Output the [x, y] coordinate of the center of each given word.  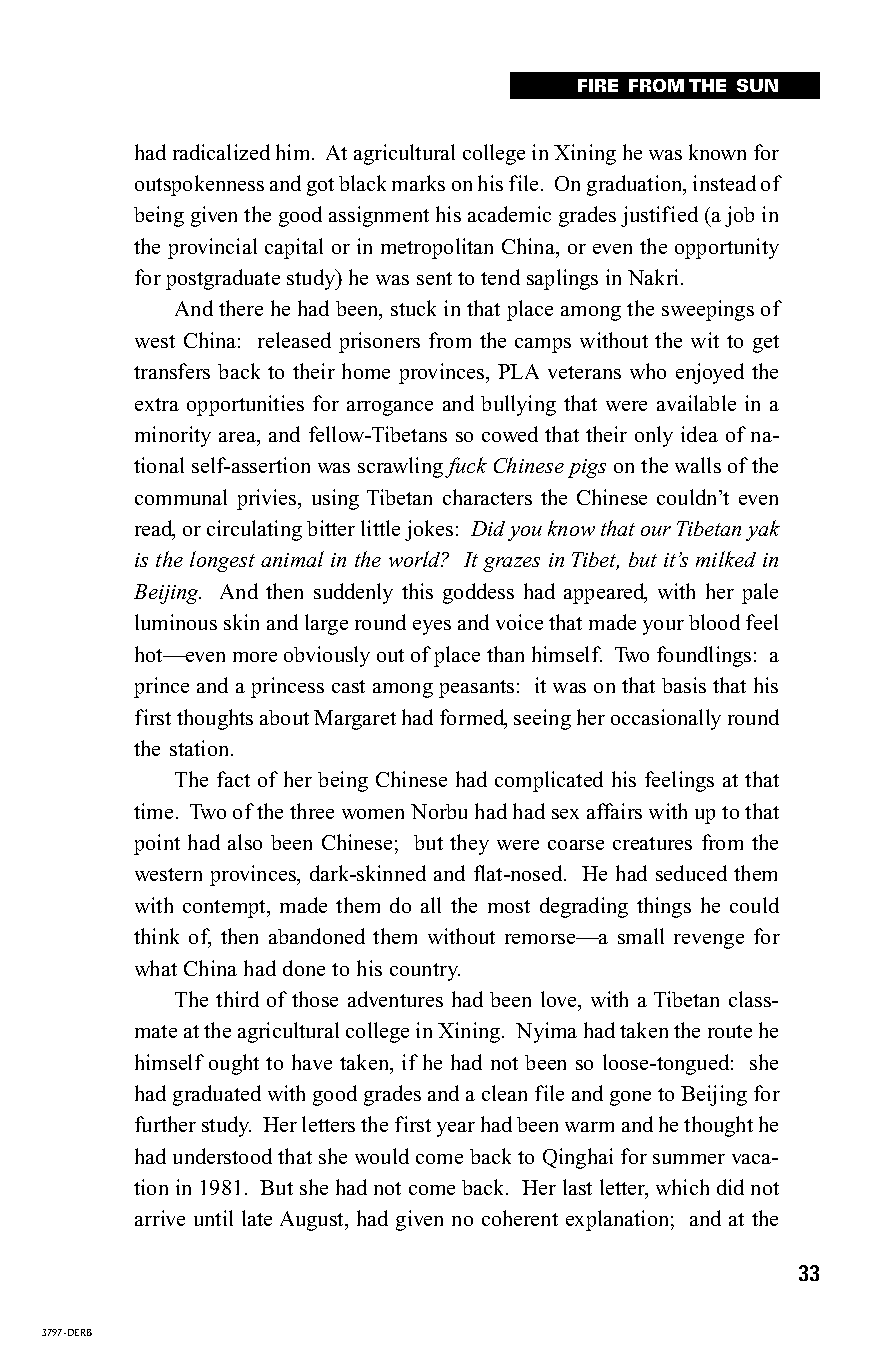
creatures [652, 843]
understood [222, 1156]
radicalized [221, 152]
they [469, 844]
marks [418, 183]
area [238, 437]
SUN [757, 85]
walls [698, 465]
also [245, 842]
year [456, 1129]
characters [487, 497]
